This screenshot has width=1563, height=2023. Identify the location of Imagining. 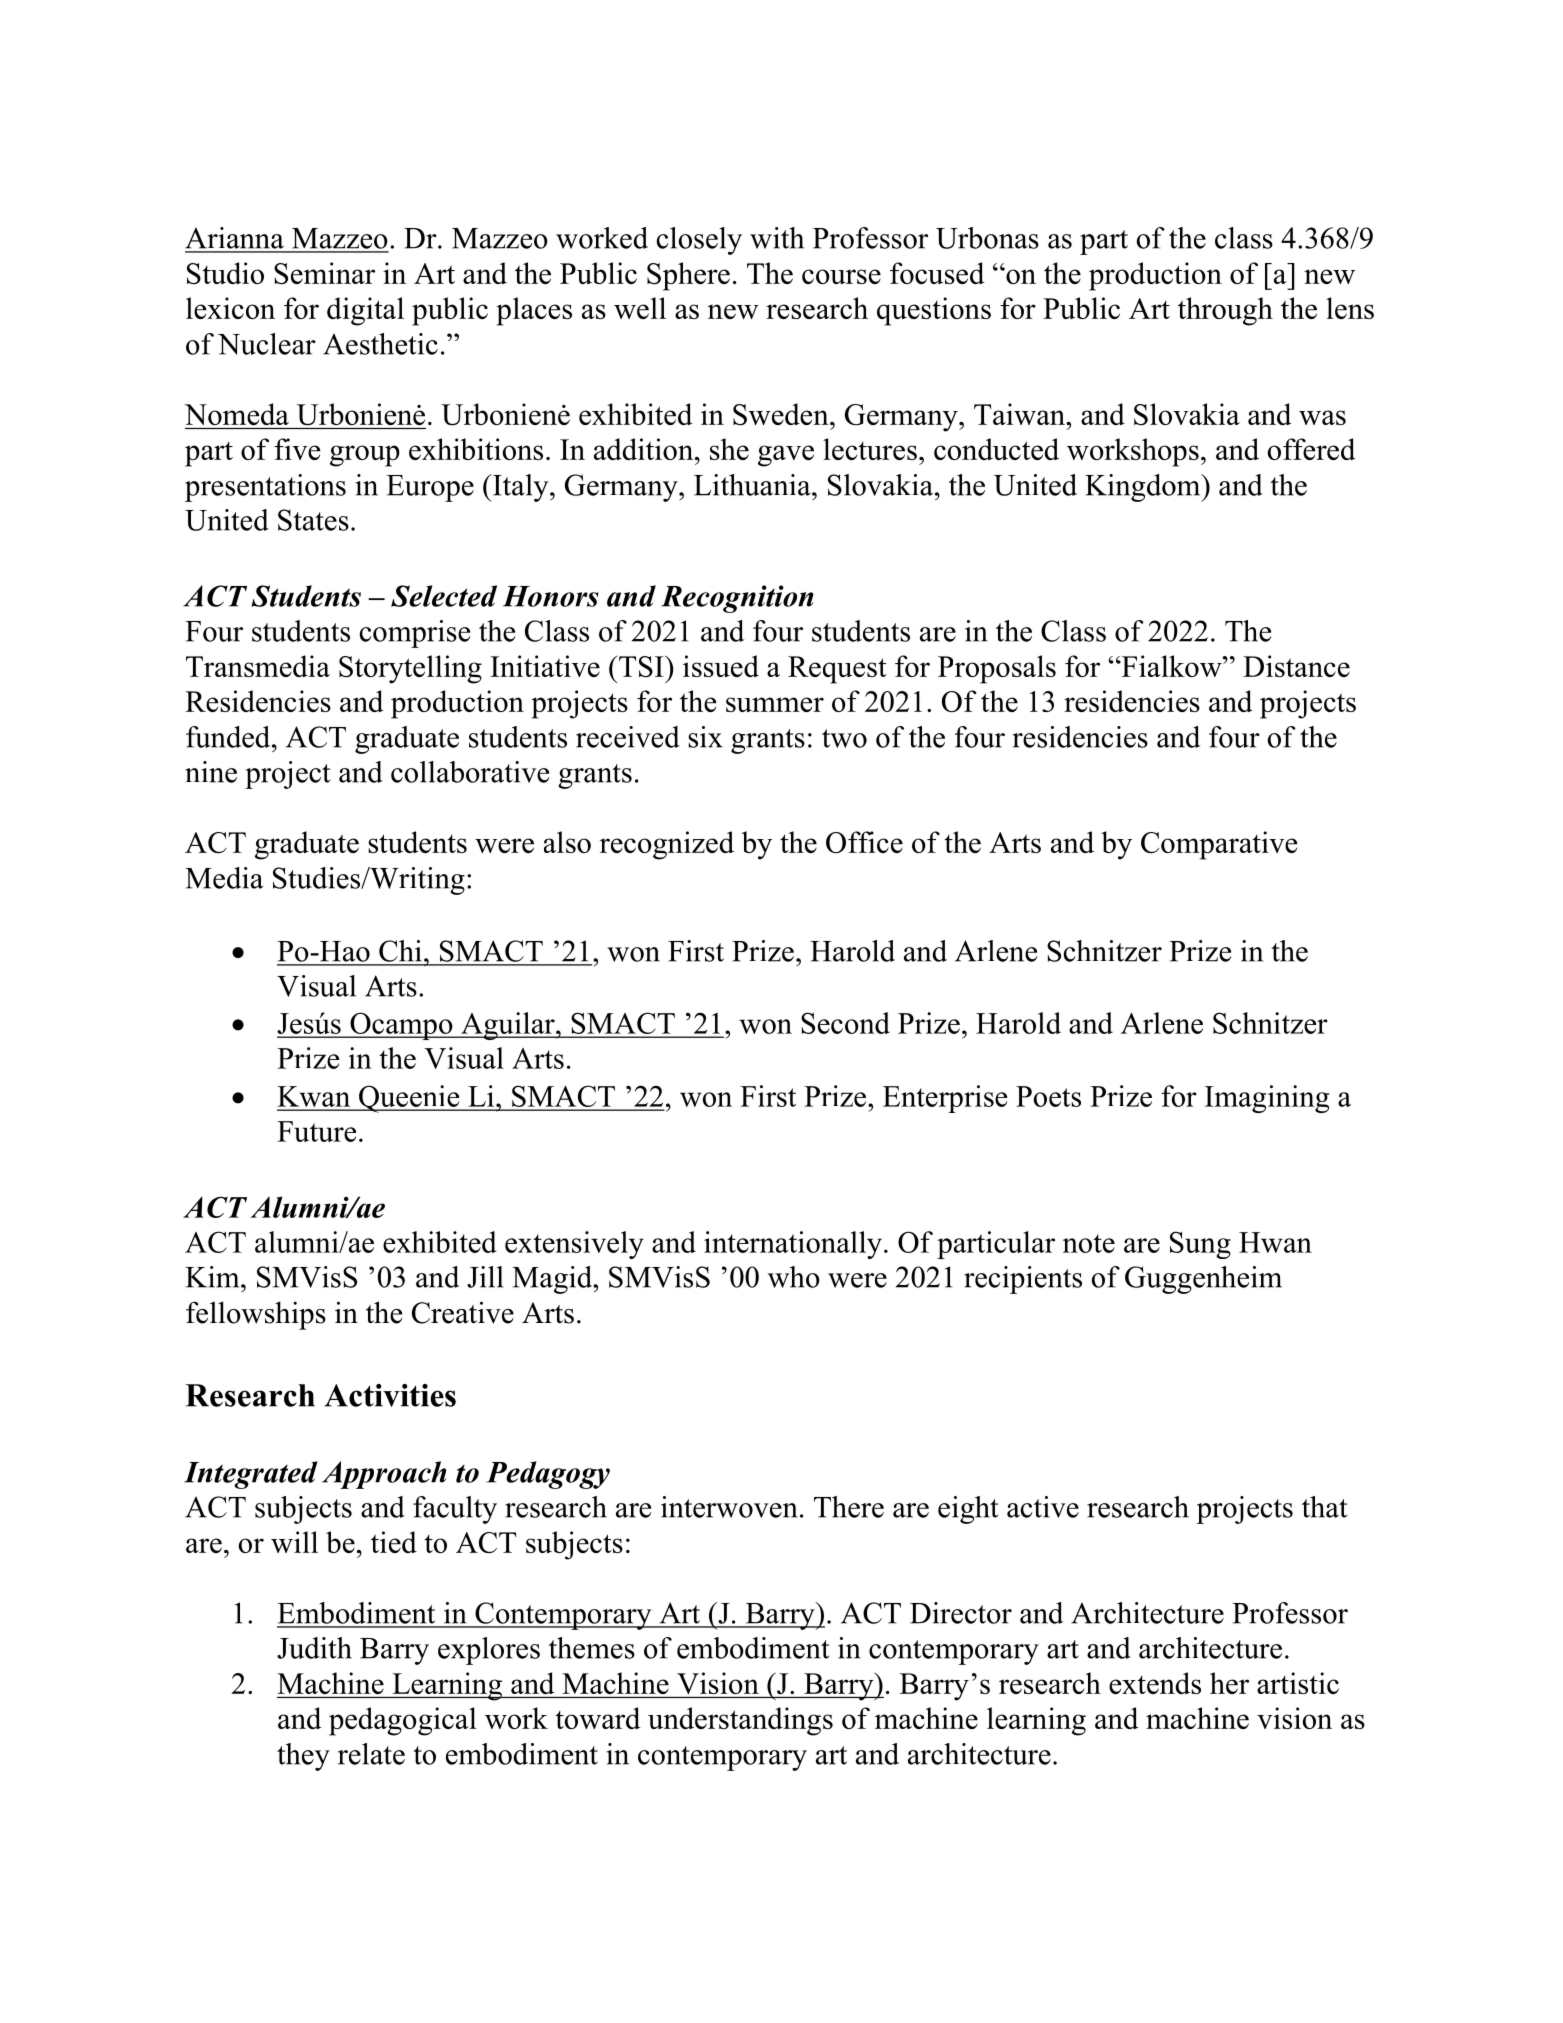
(1267, 1099).
